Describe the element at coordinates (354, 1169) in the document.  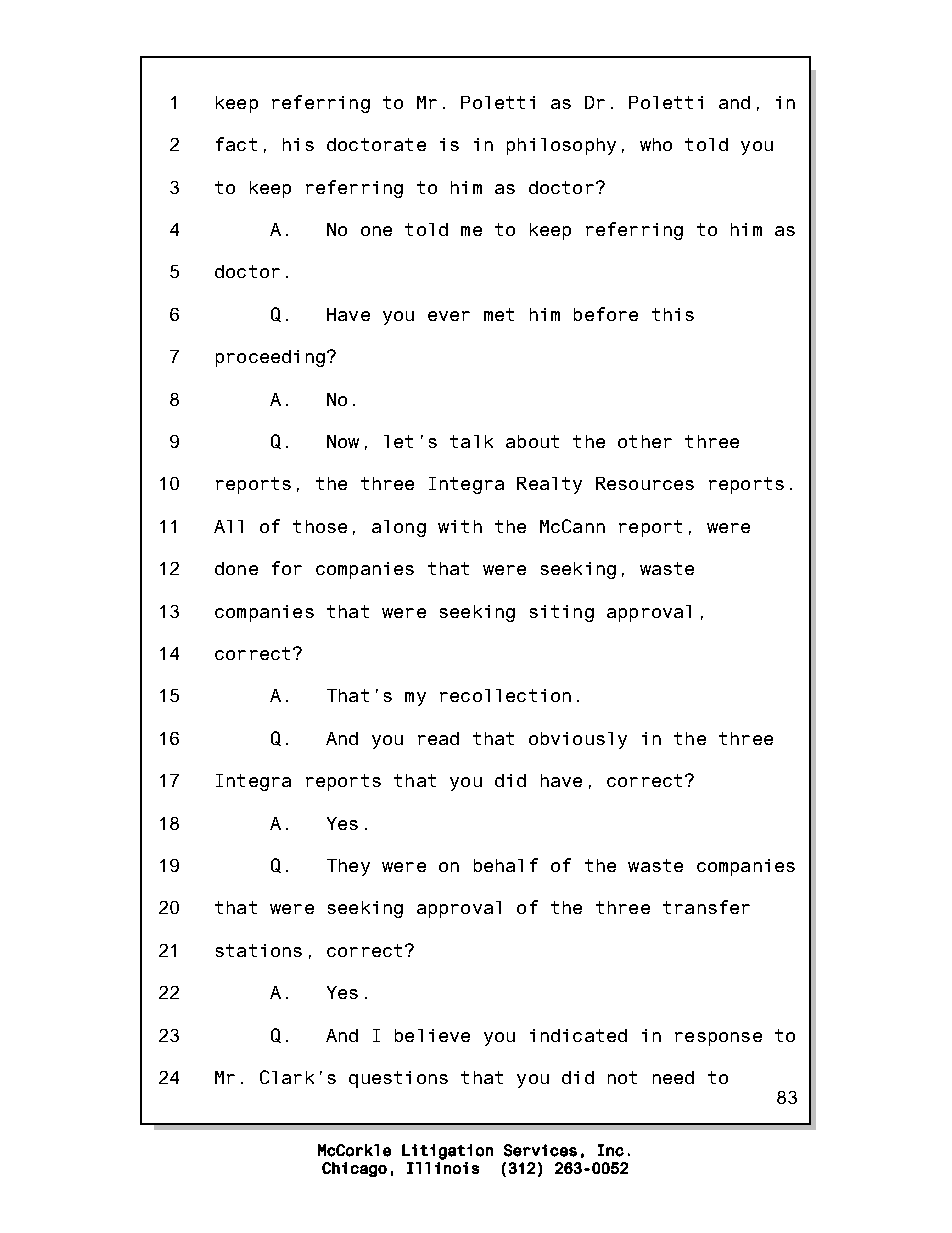
I see `Chicago` at that location.
